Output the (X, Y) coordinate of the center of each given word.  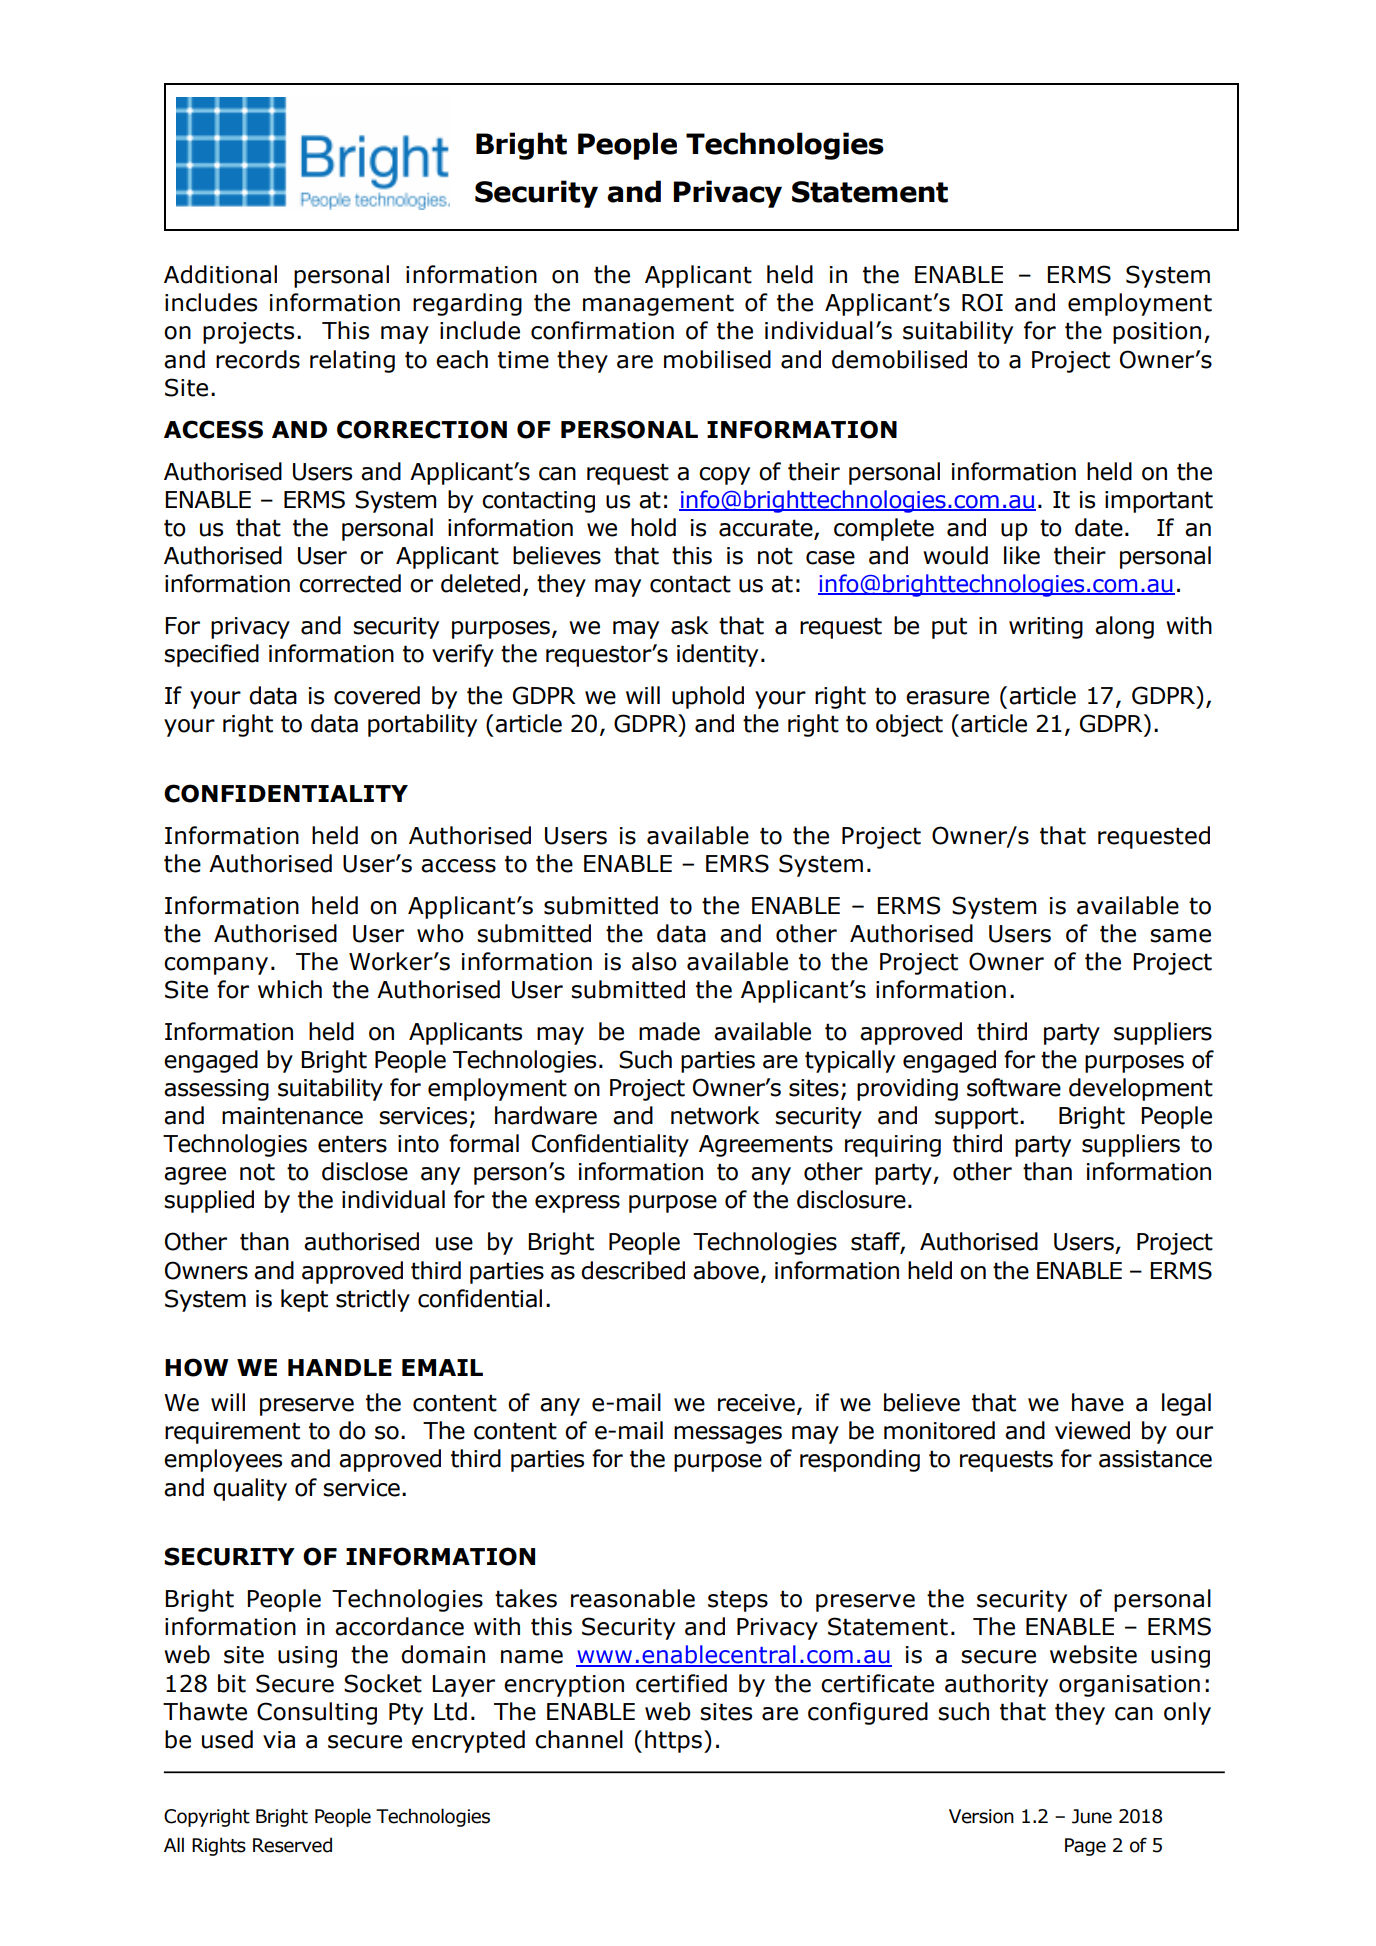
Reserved (292, 1845)
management (658, 305)
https (673, 1741)
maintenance (292, 1116)
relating (352, 361)
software (1014, 1087)
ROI (982, 302)
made (669, 1031)
